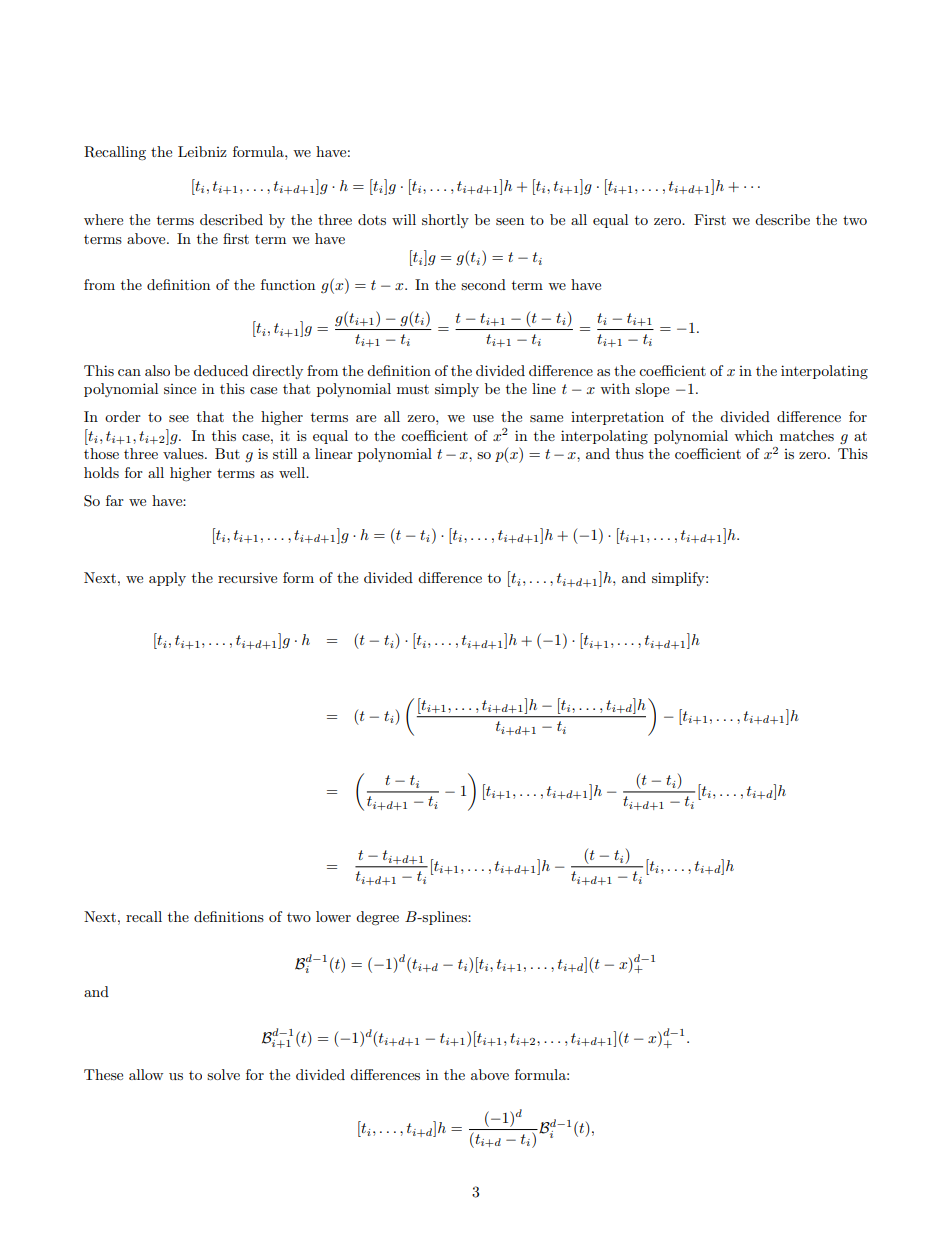 The height and width of the screenshot is (1233, 952). I want to click on shortly, so click(445, 221).
